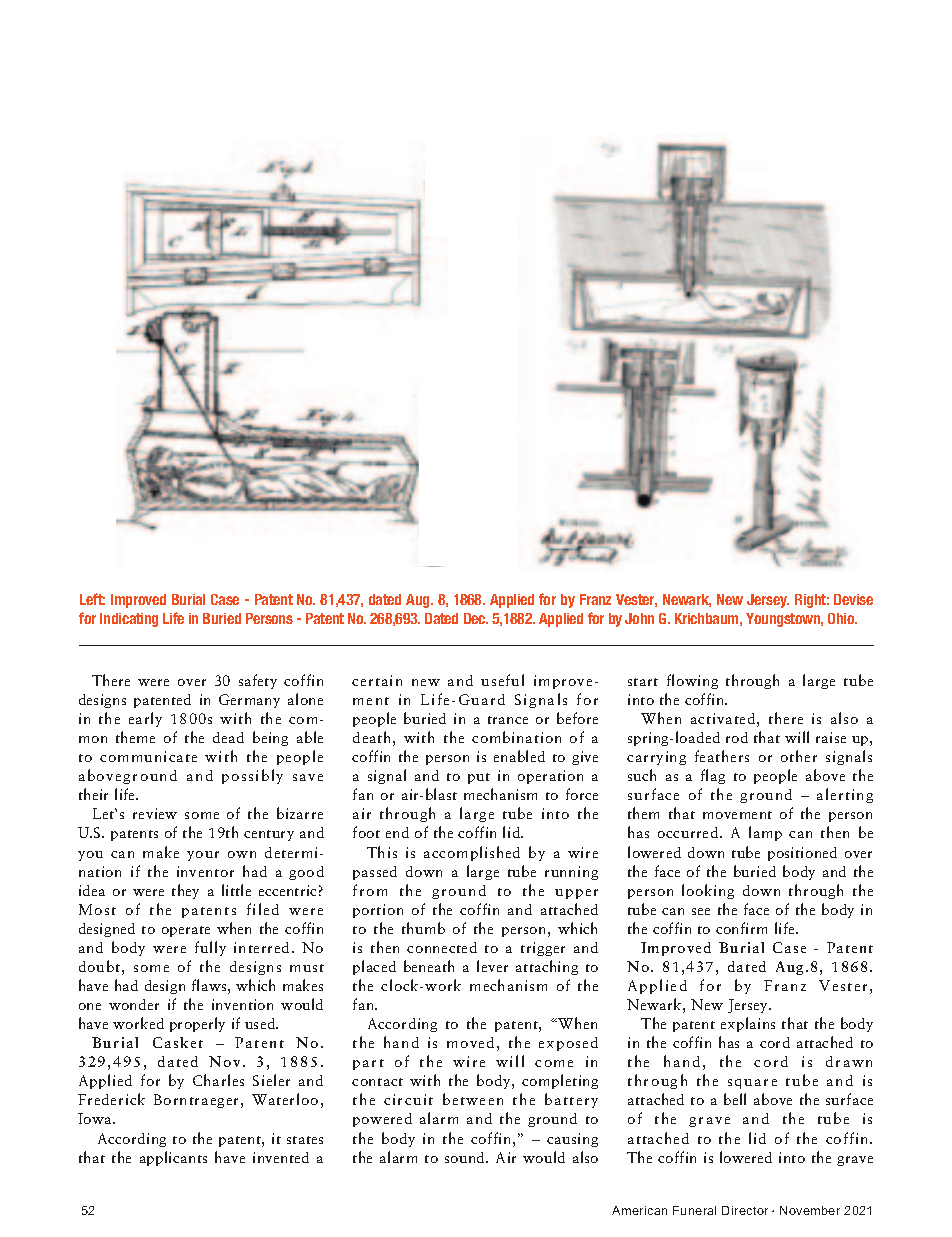 This screenshot has width=952, height=1237. I want to click on trance, so click(508, 720).
